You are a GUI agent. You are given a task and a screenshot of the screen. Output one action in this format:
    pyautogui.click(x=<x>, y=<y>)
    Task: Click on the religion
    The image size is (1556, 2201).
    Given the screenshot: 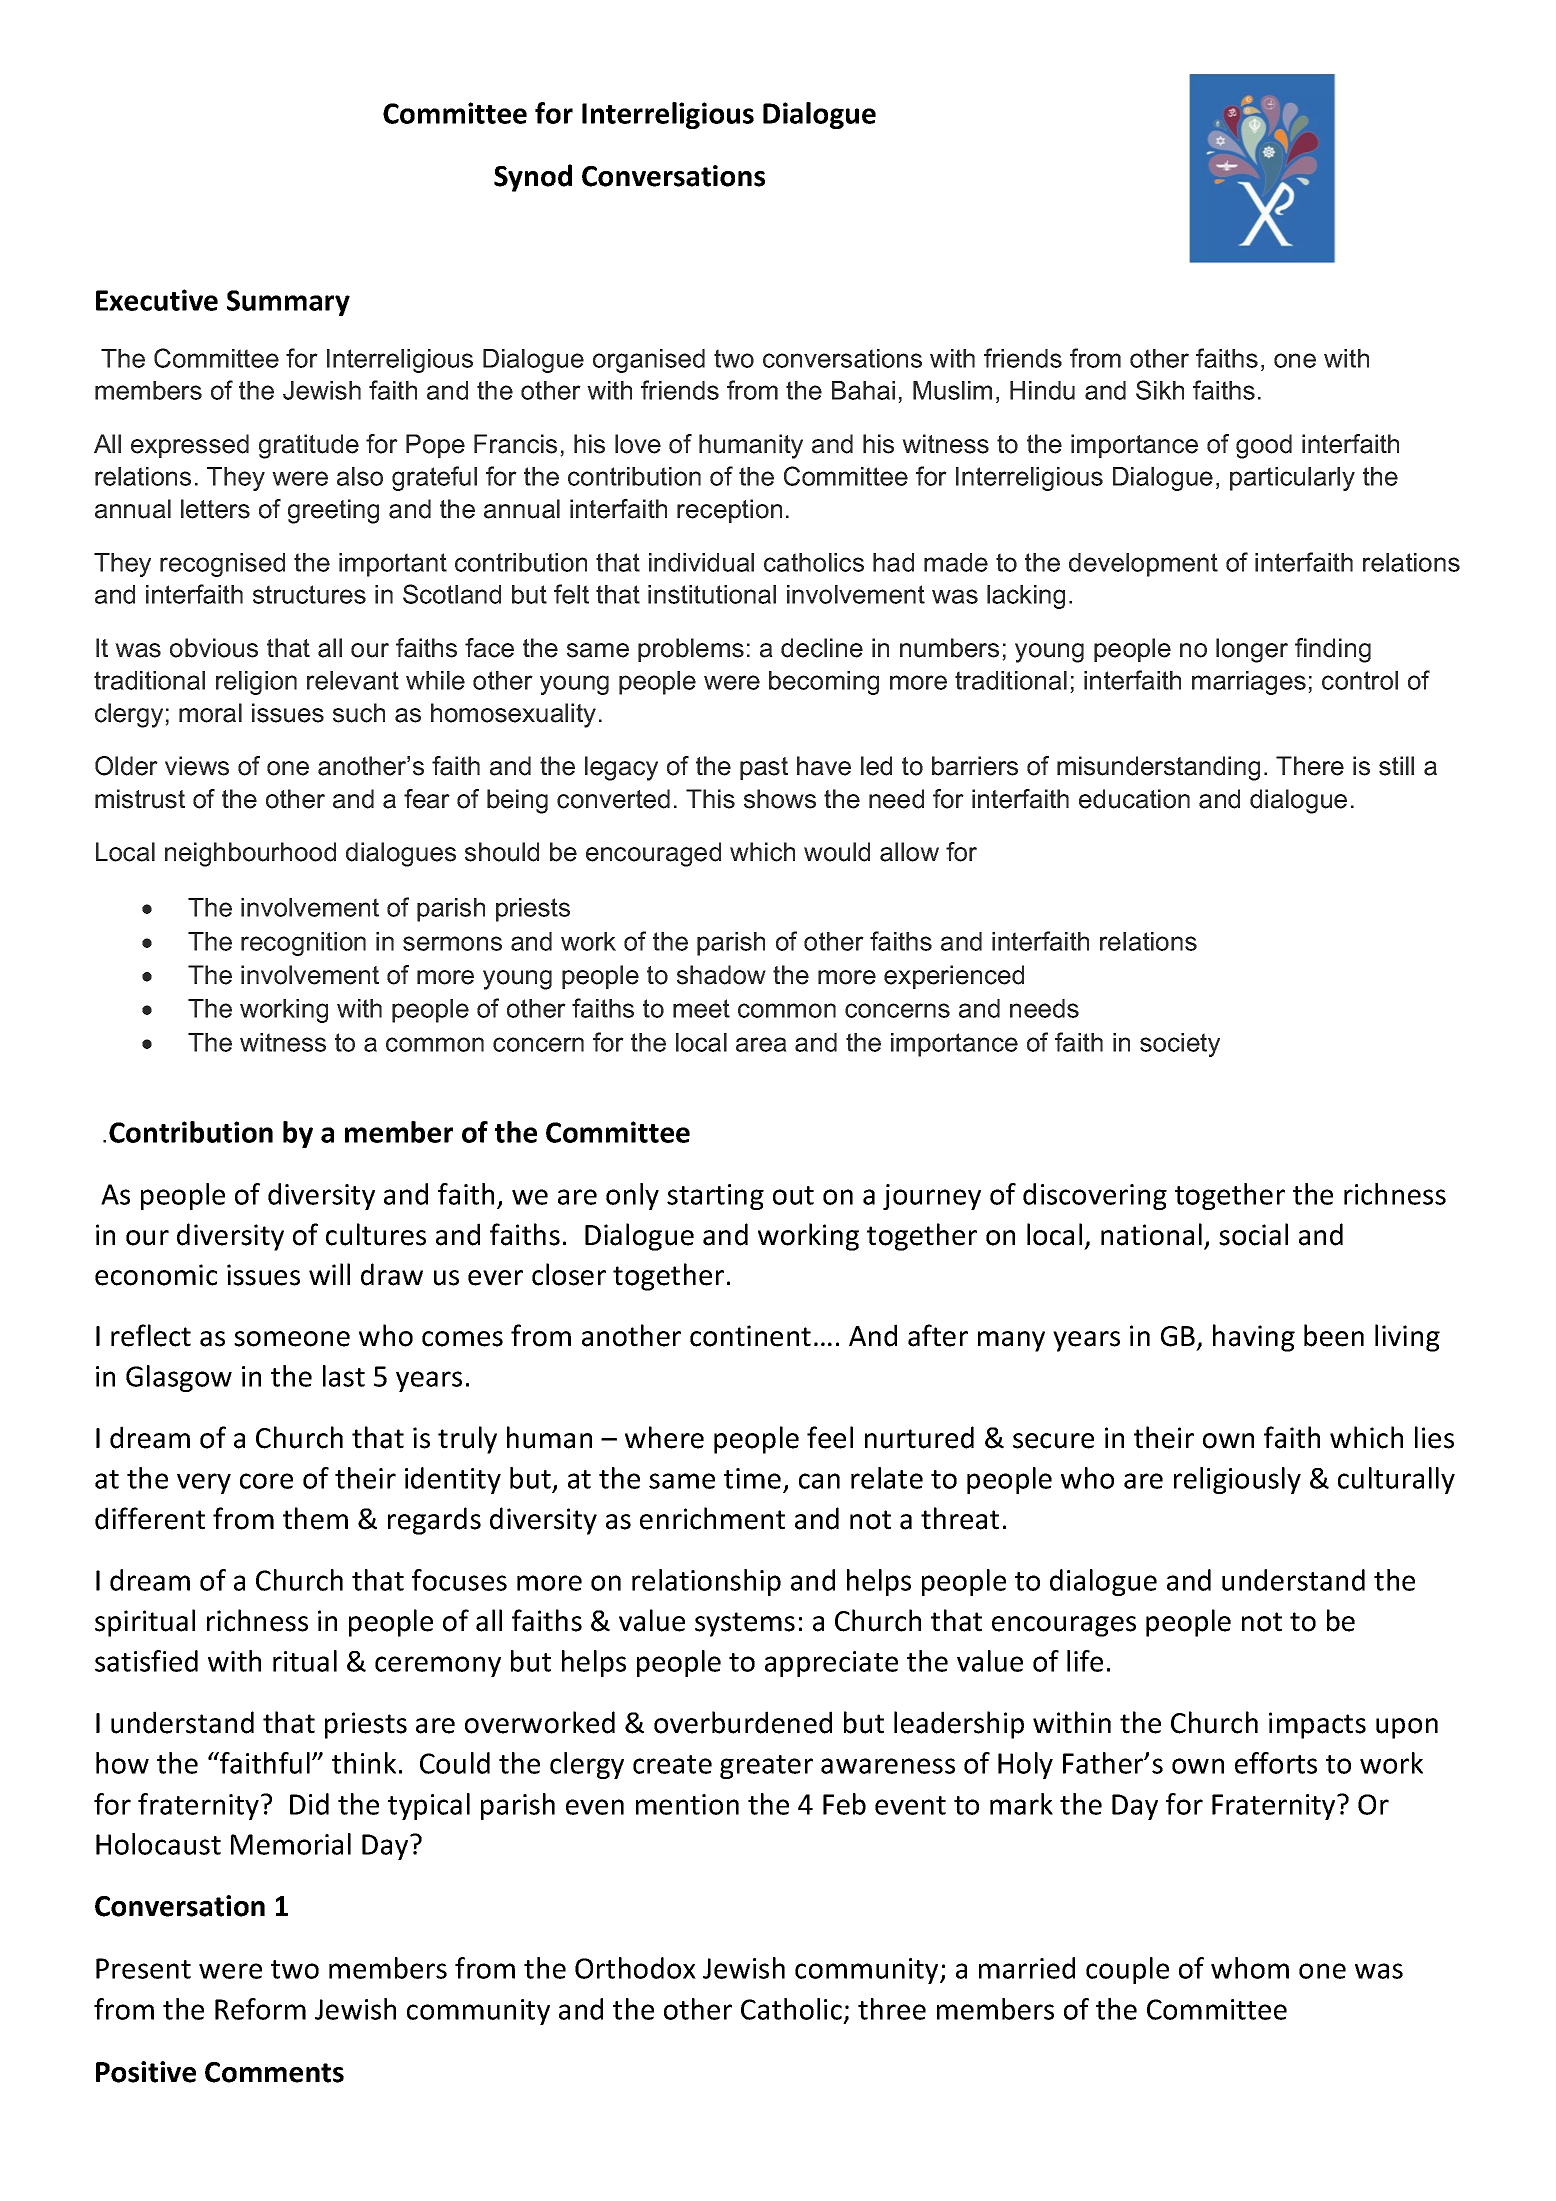 What is the action you would take?
    pyautogui.click(x=256, y=683)
